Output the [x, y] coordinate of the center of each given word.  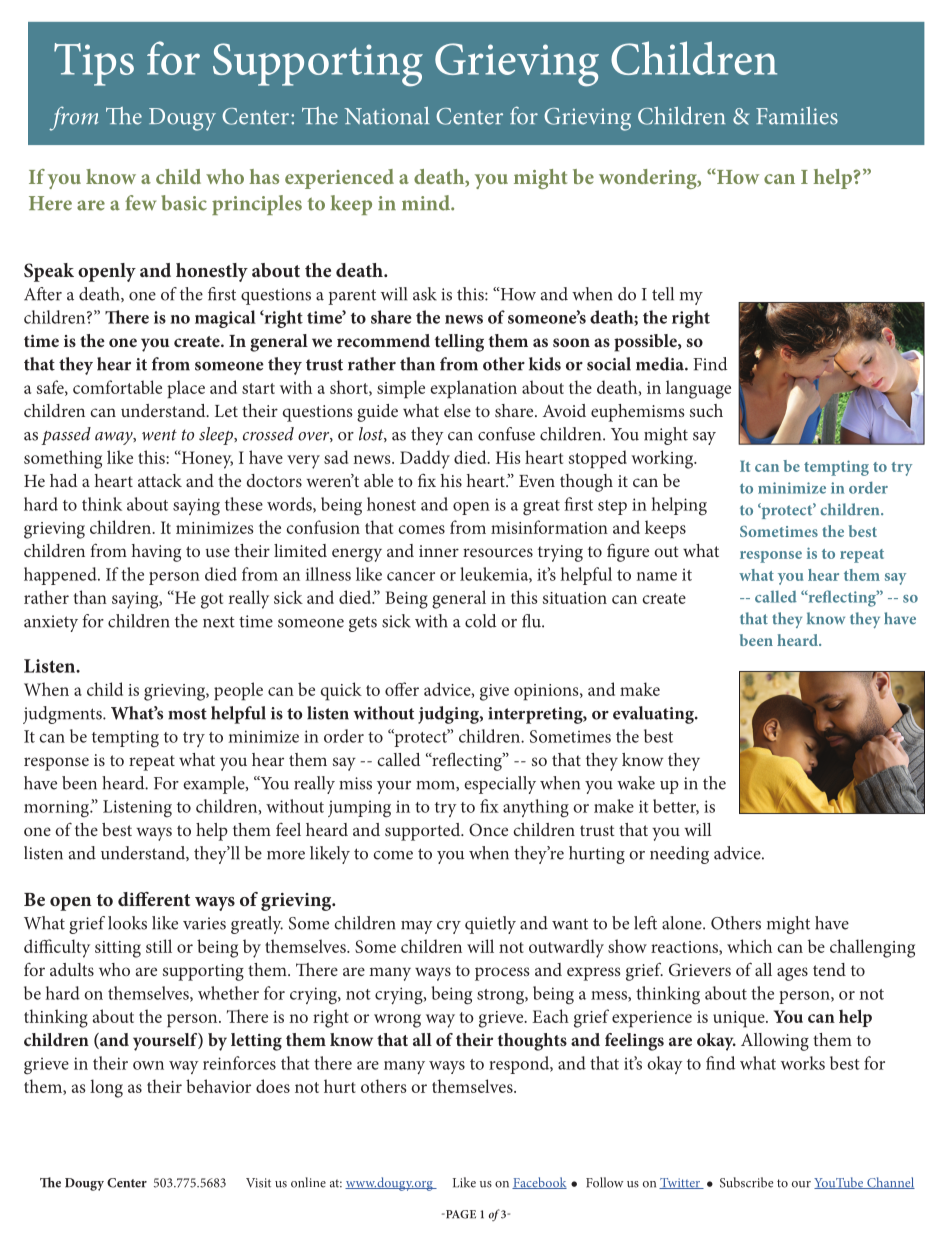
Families [797, 116]
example [215, 785]
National [386, 116]
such [706, 410]
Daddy [425, 459]
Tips [94, 64]
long [106, 1088]
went [159, 435]
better [676, 807]
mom [436, 785]
